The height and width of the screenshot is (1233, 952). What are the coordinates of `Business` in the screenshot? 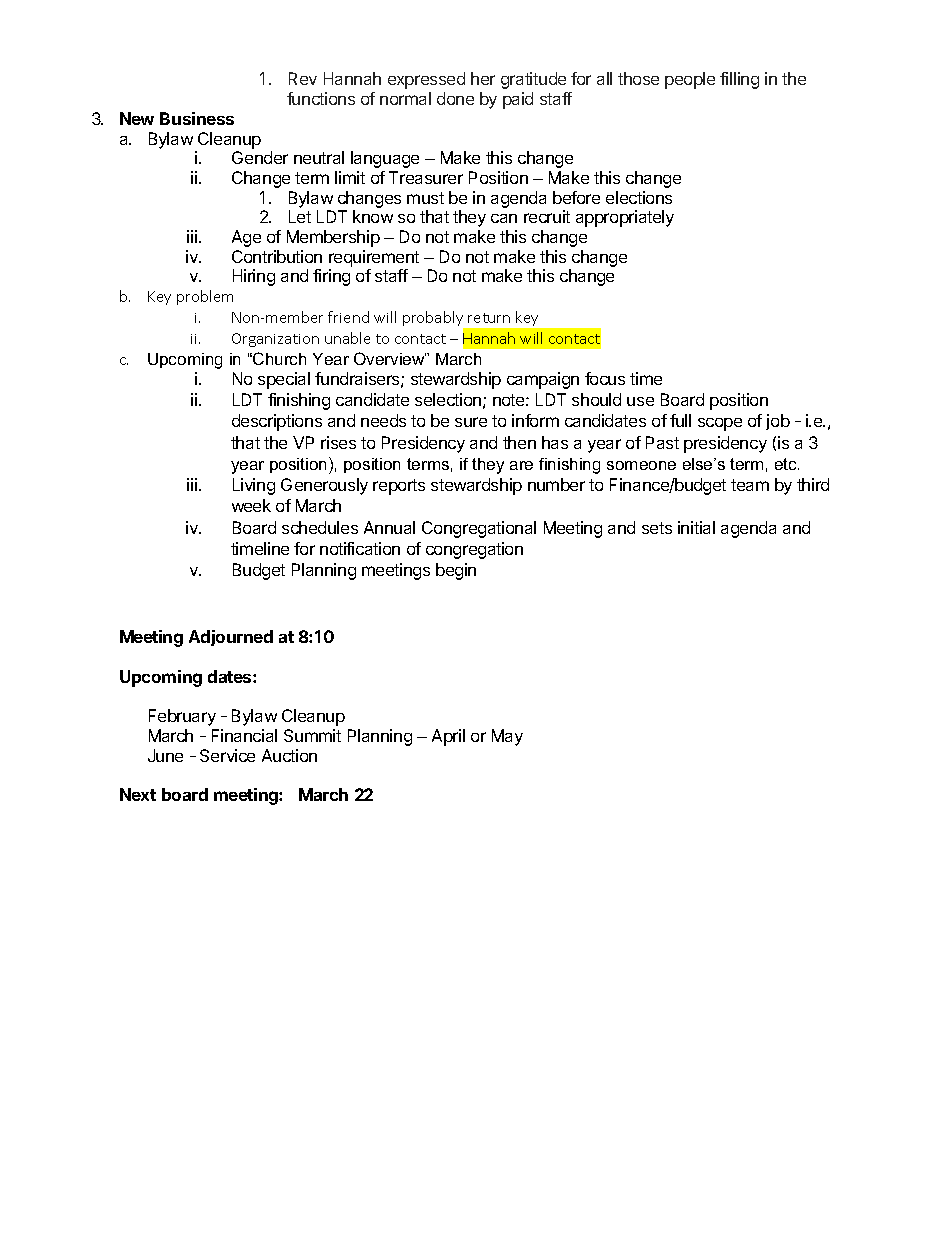 It's located at (197, 118).
